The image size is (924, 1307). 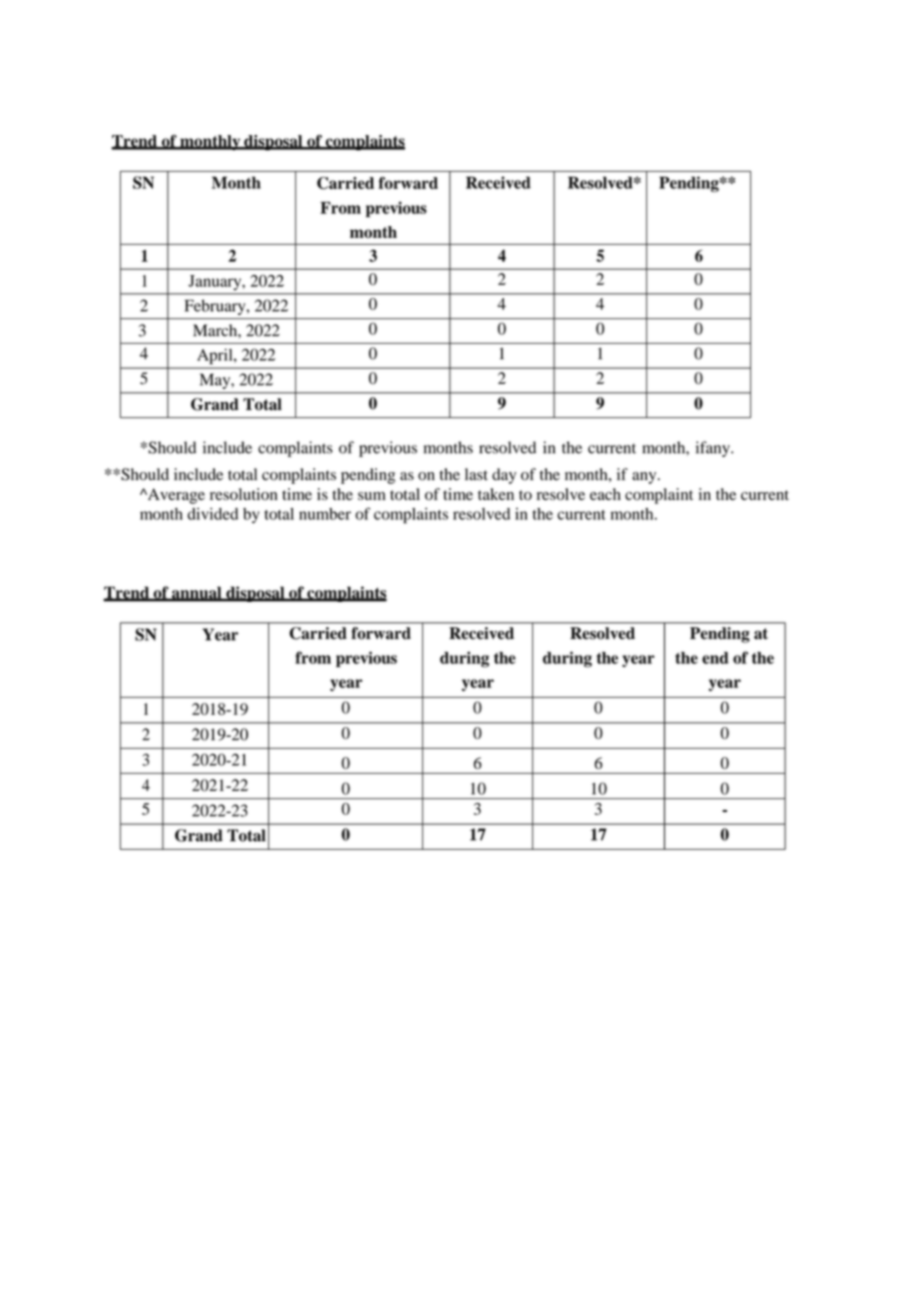 What do you see at coordinates (216, 282) in the screenshot?
I see `January` at bounding box center [216, 282].
